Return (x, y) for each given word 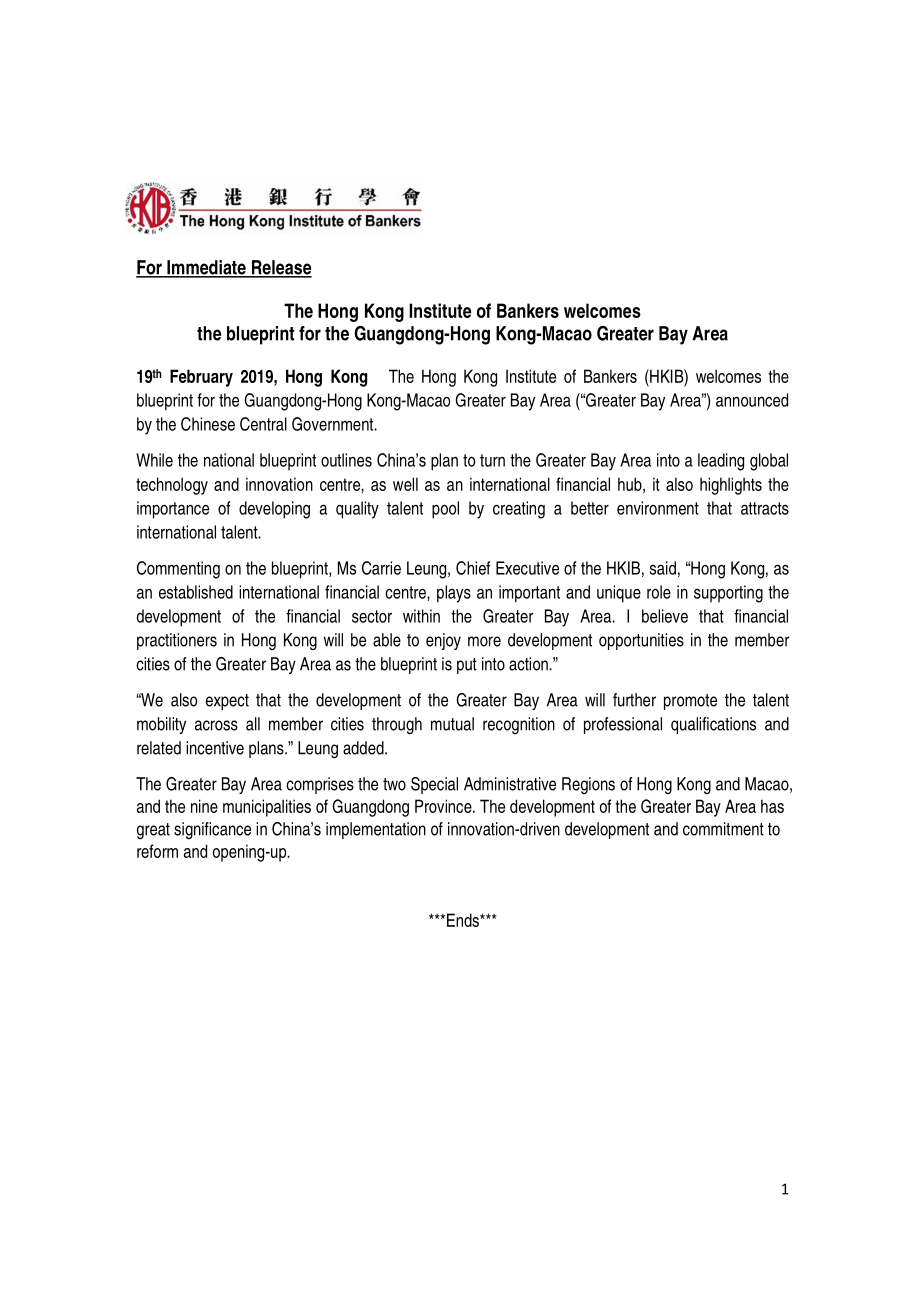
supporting (728, 594)
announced (752, 400)
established (196, 592)
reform (157, 851)
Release (280, 268)
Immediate (206, 268)
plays (454, 594)
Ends (464, 920)
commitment (723, 829)
